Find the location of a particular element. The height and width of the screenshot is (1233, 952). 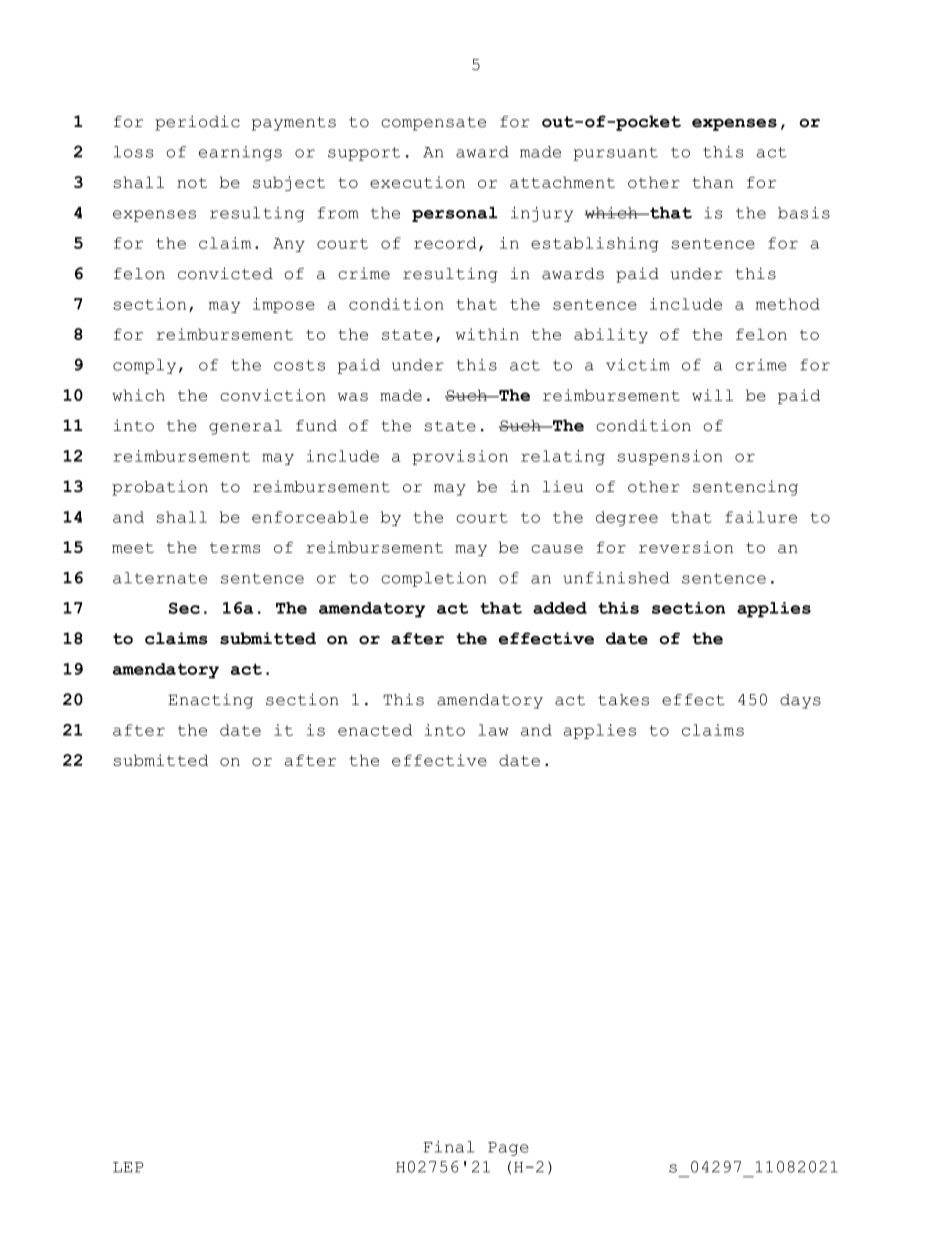

sentencing is located at coordinates (745, 488).
